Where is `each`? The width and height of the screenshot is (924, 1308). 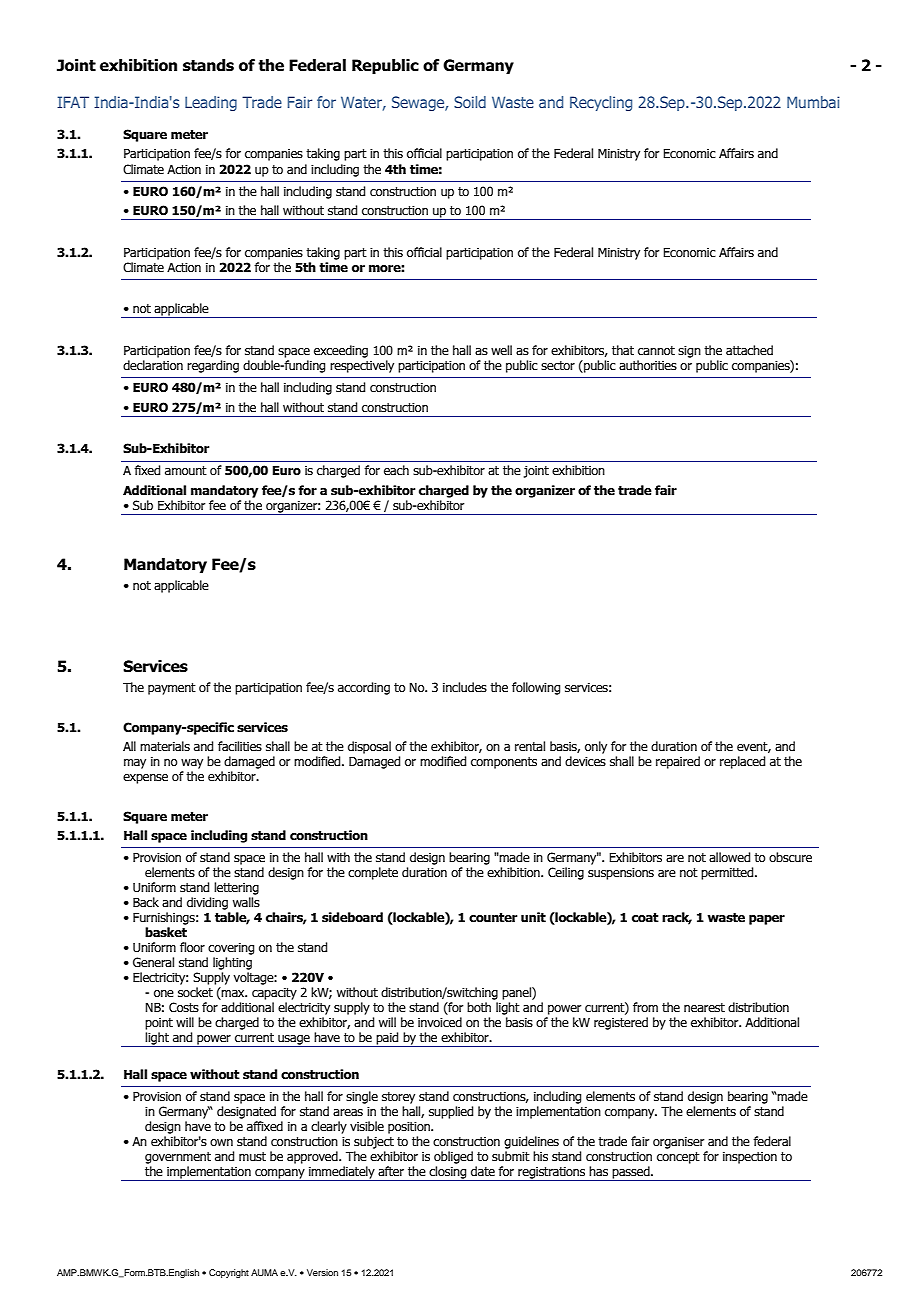
each is located at coordinates (396, 470).
